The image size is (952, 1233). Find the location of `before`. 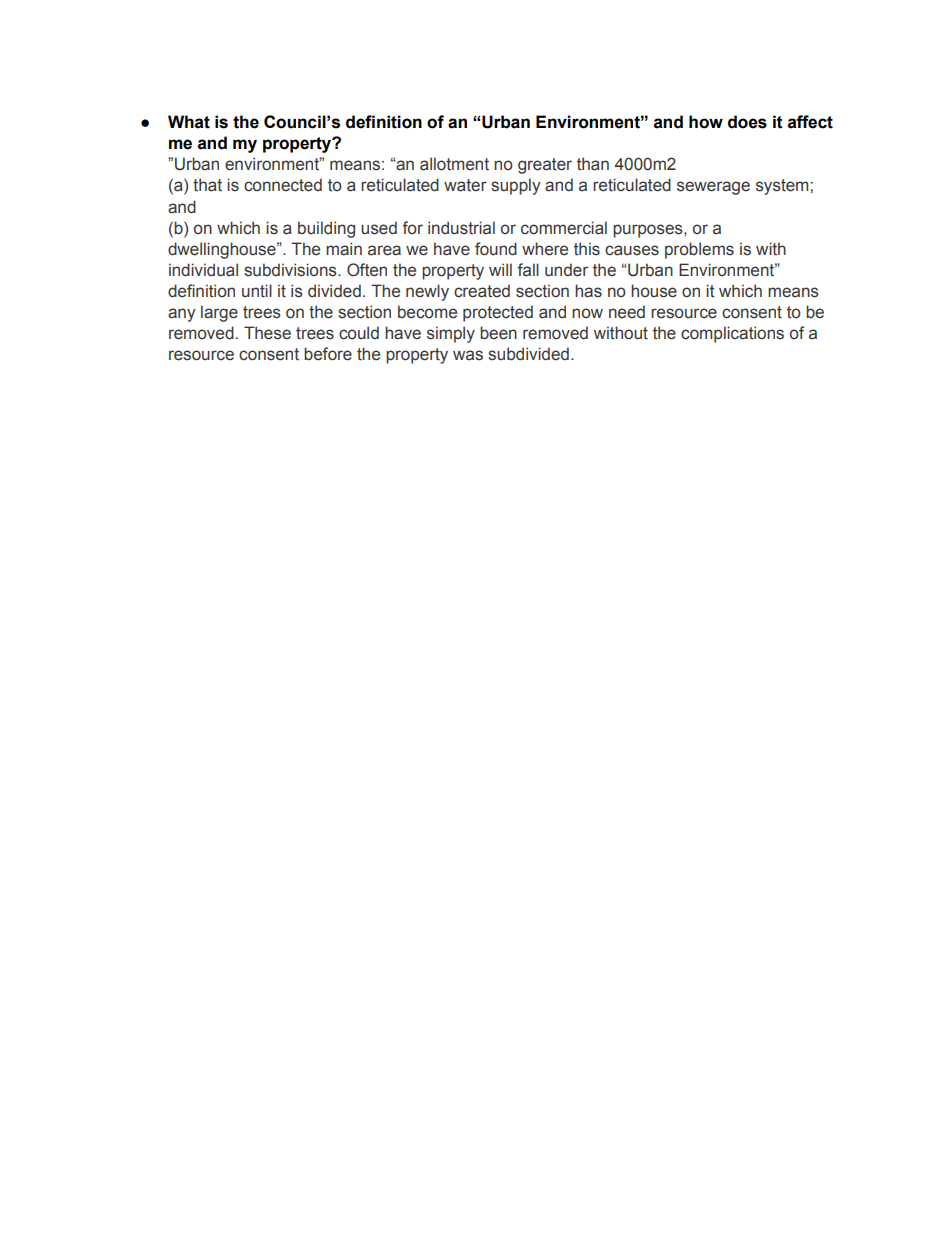

before is located at coordinates (328, 354).
